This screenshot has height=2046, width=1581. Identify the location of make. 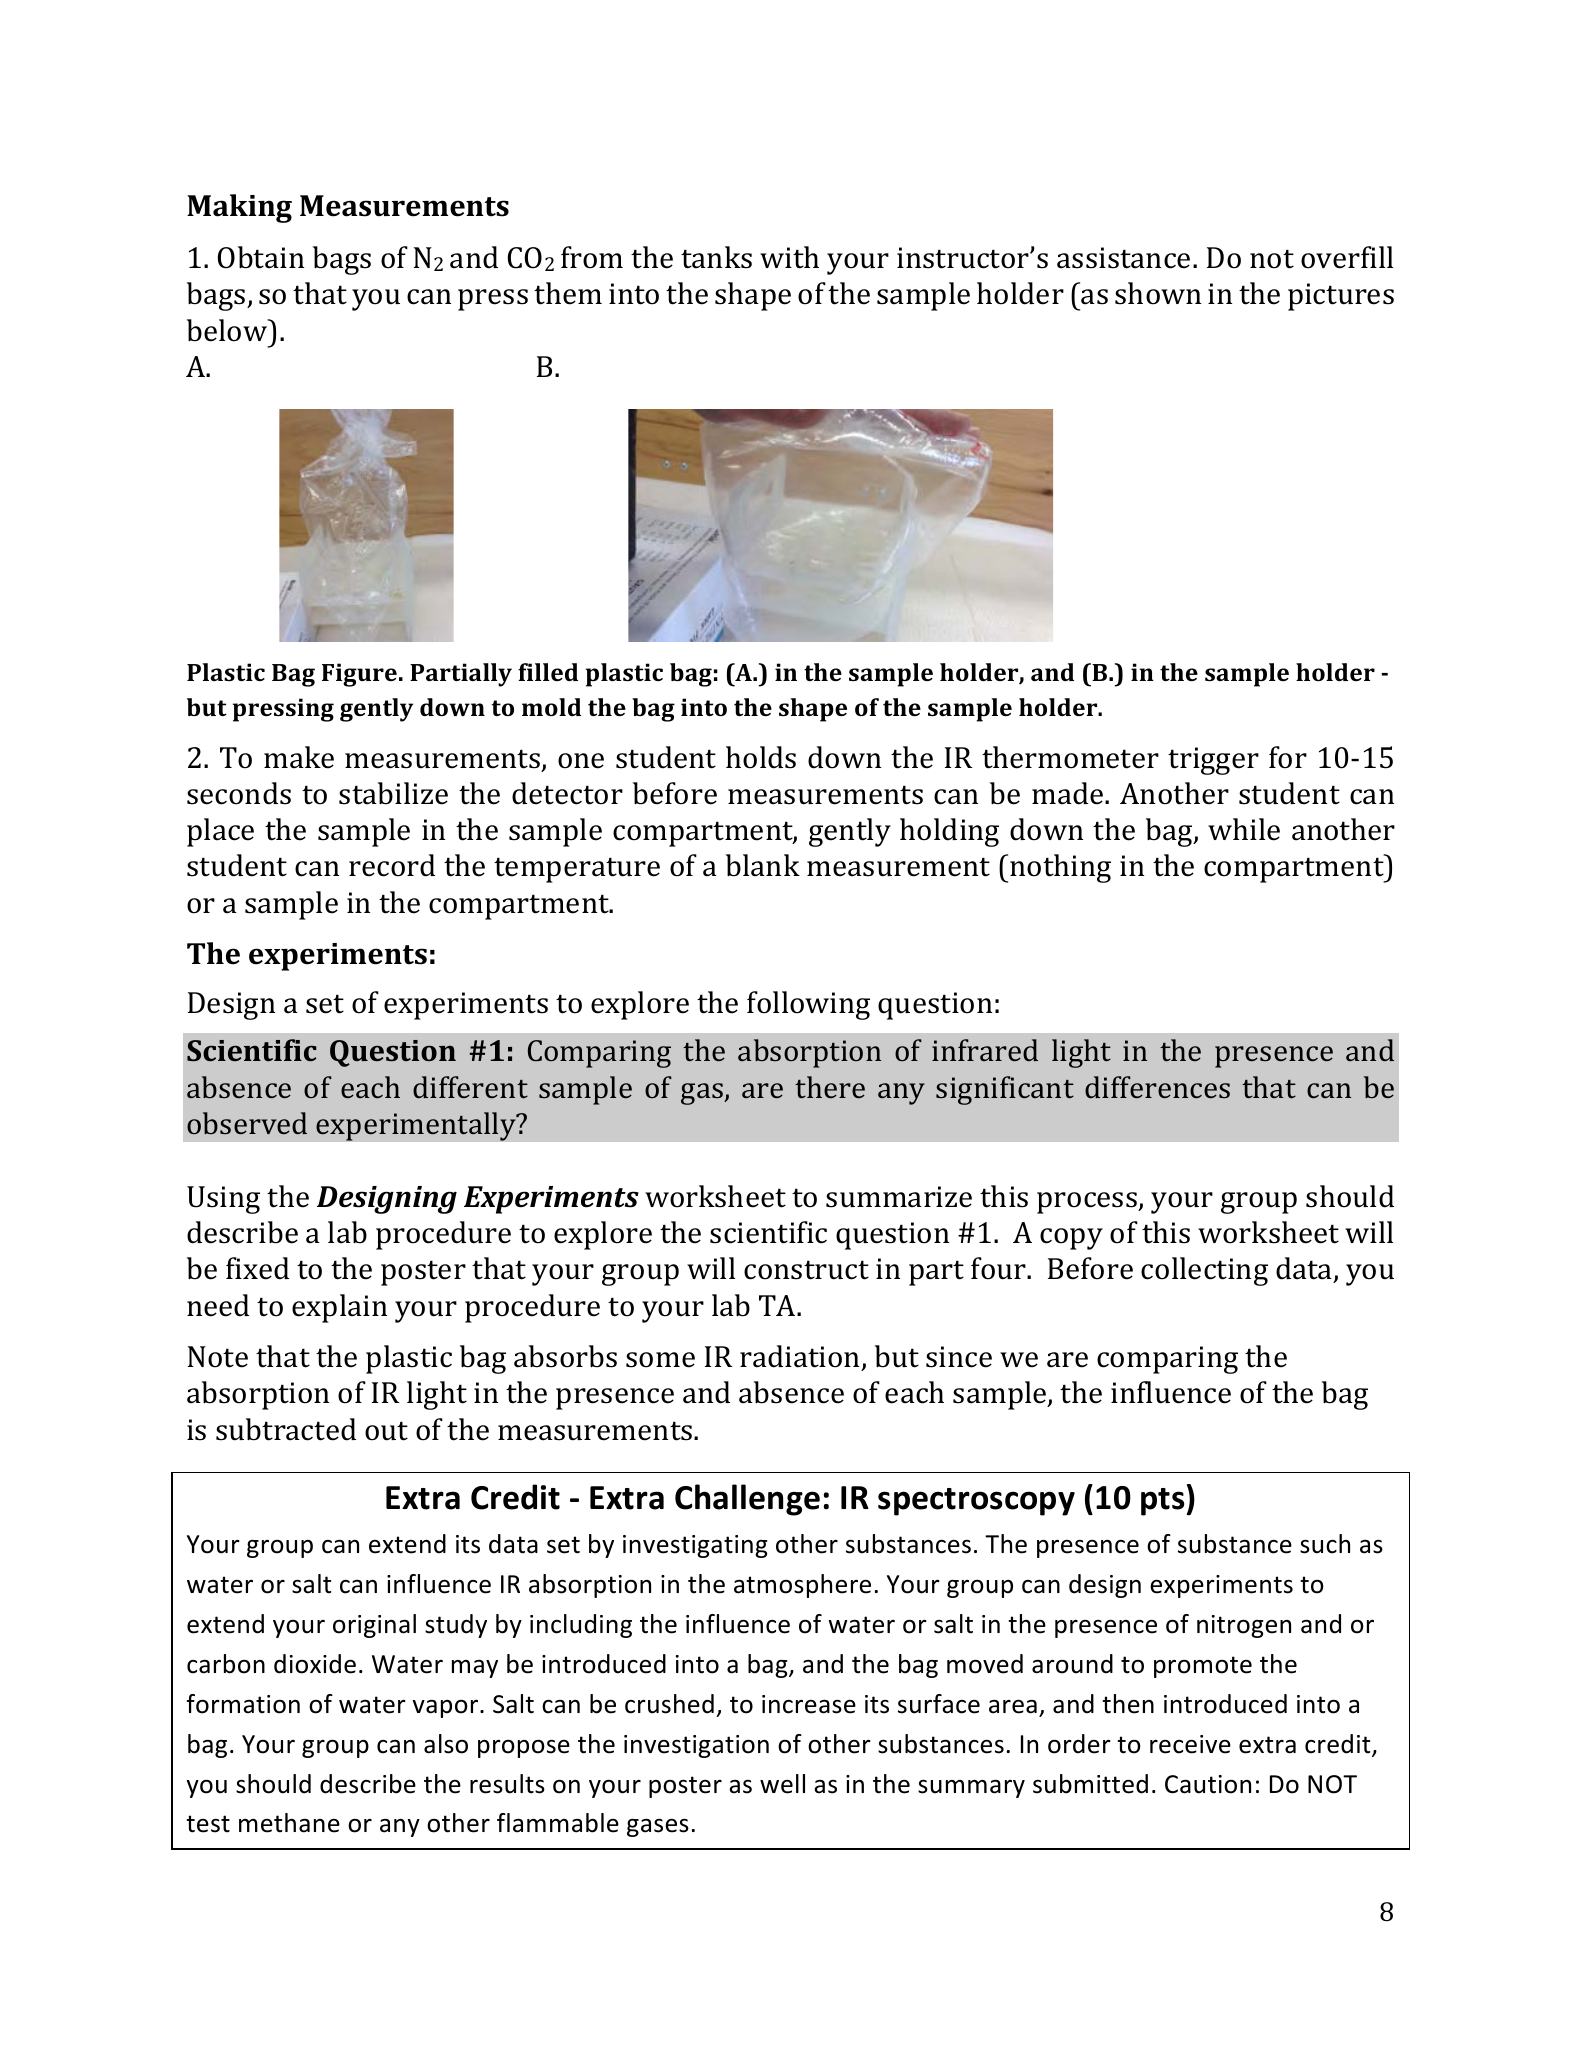
(299, 757).
